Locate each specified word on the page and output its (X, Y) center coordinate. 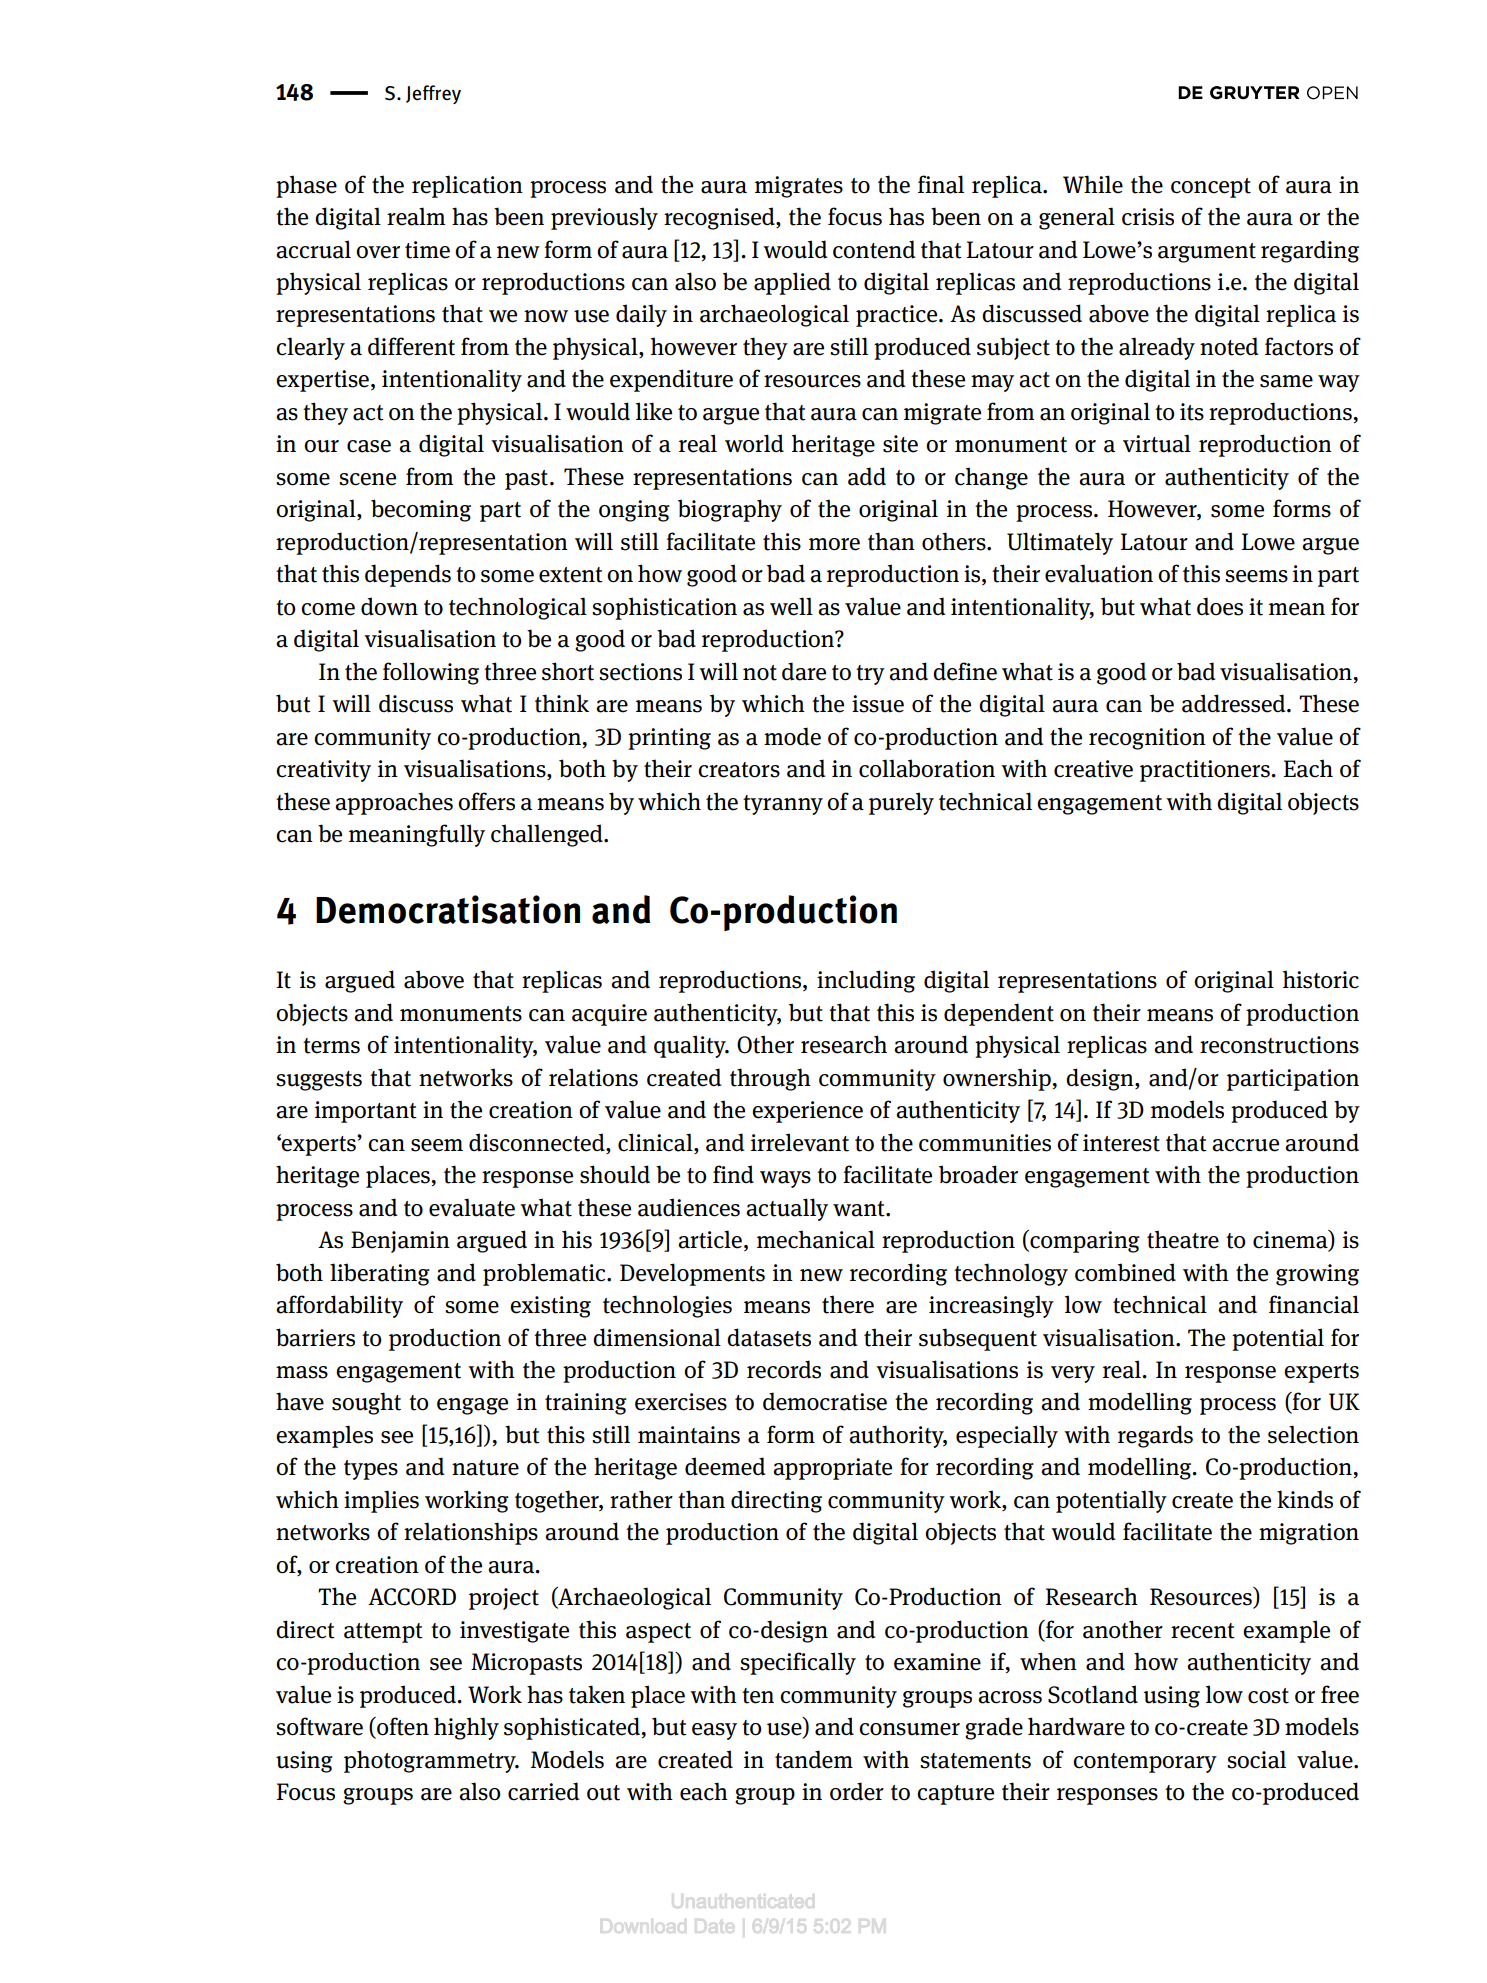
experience (807, 1112)
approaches (394, 803)
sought (366, 1403)
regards (1155, 1436)
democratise (825, 1401)
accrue (1245, 1145)
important (366, 1112)
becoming (421, 510)
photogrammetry (431, 1761)
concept (1211, 188)
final (941, 184)
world (754, 443)
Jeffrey (433, 94)
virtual (1157, 443)
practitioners (1205, 771)
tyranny (783, 805)
